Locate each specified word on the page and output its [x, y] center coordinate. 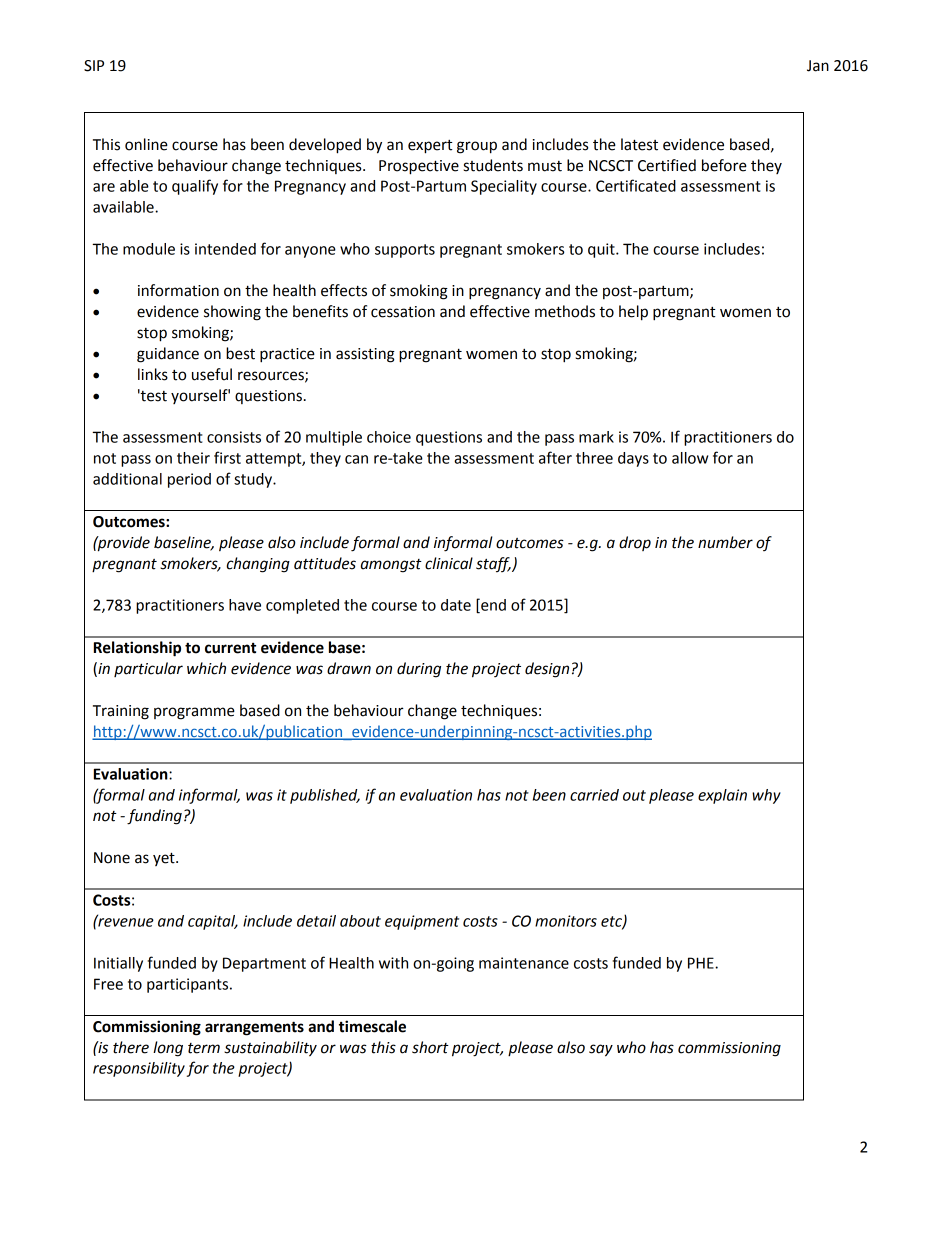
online [146, 144]
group [477, 147]
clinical [449, 563]
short [430, 1047]
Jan [818, 66]
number [725, 542]
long [168, 1049]
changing [258, 565]
